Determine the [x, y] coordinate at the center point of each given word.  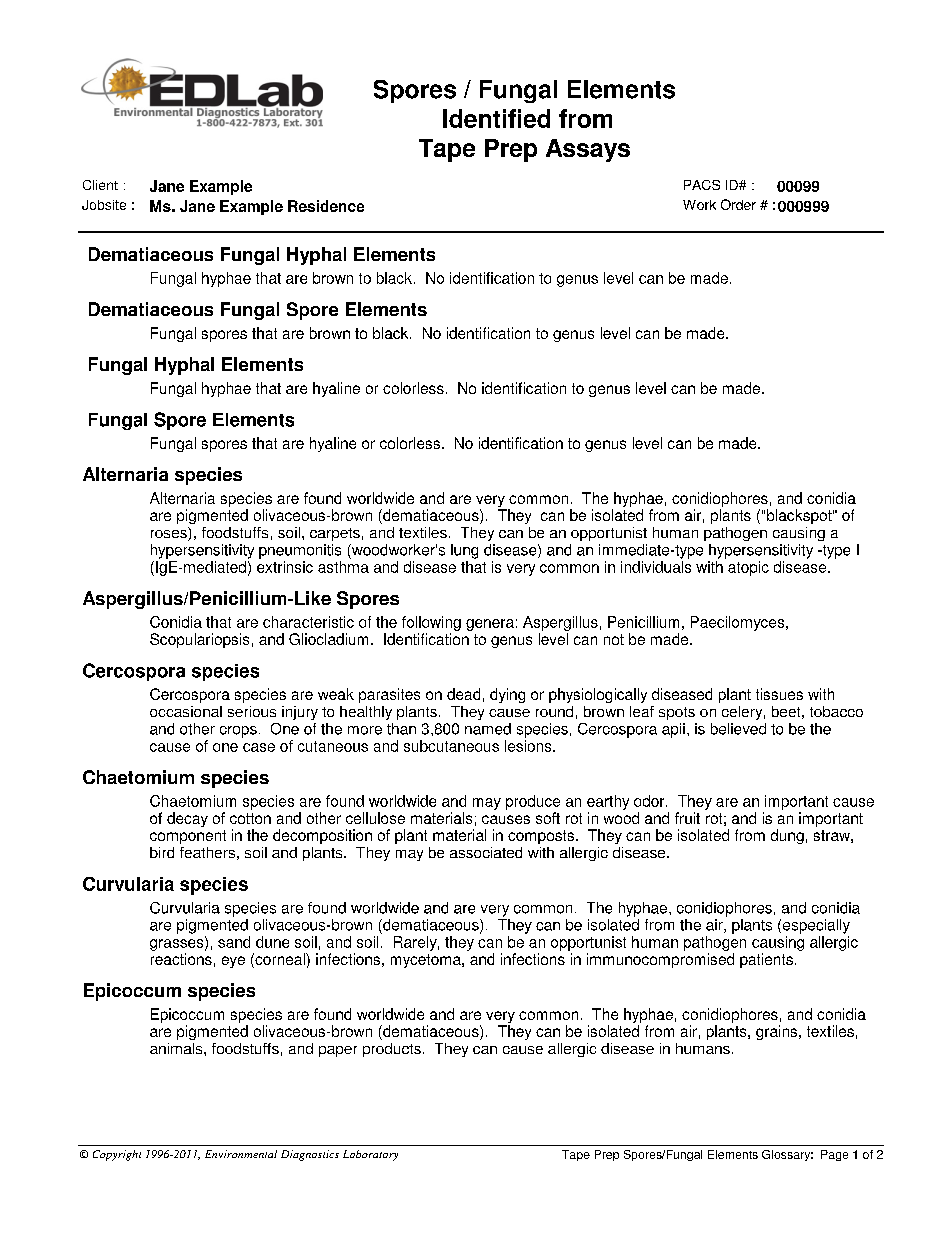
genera [490, 625]
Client [100, 185]
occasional [186, 711]
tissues [779, 694]
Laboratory [370, 1155]
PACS [702, 185]
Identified [496, 118]
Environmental [241, 1154]
